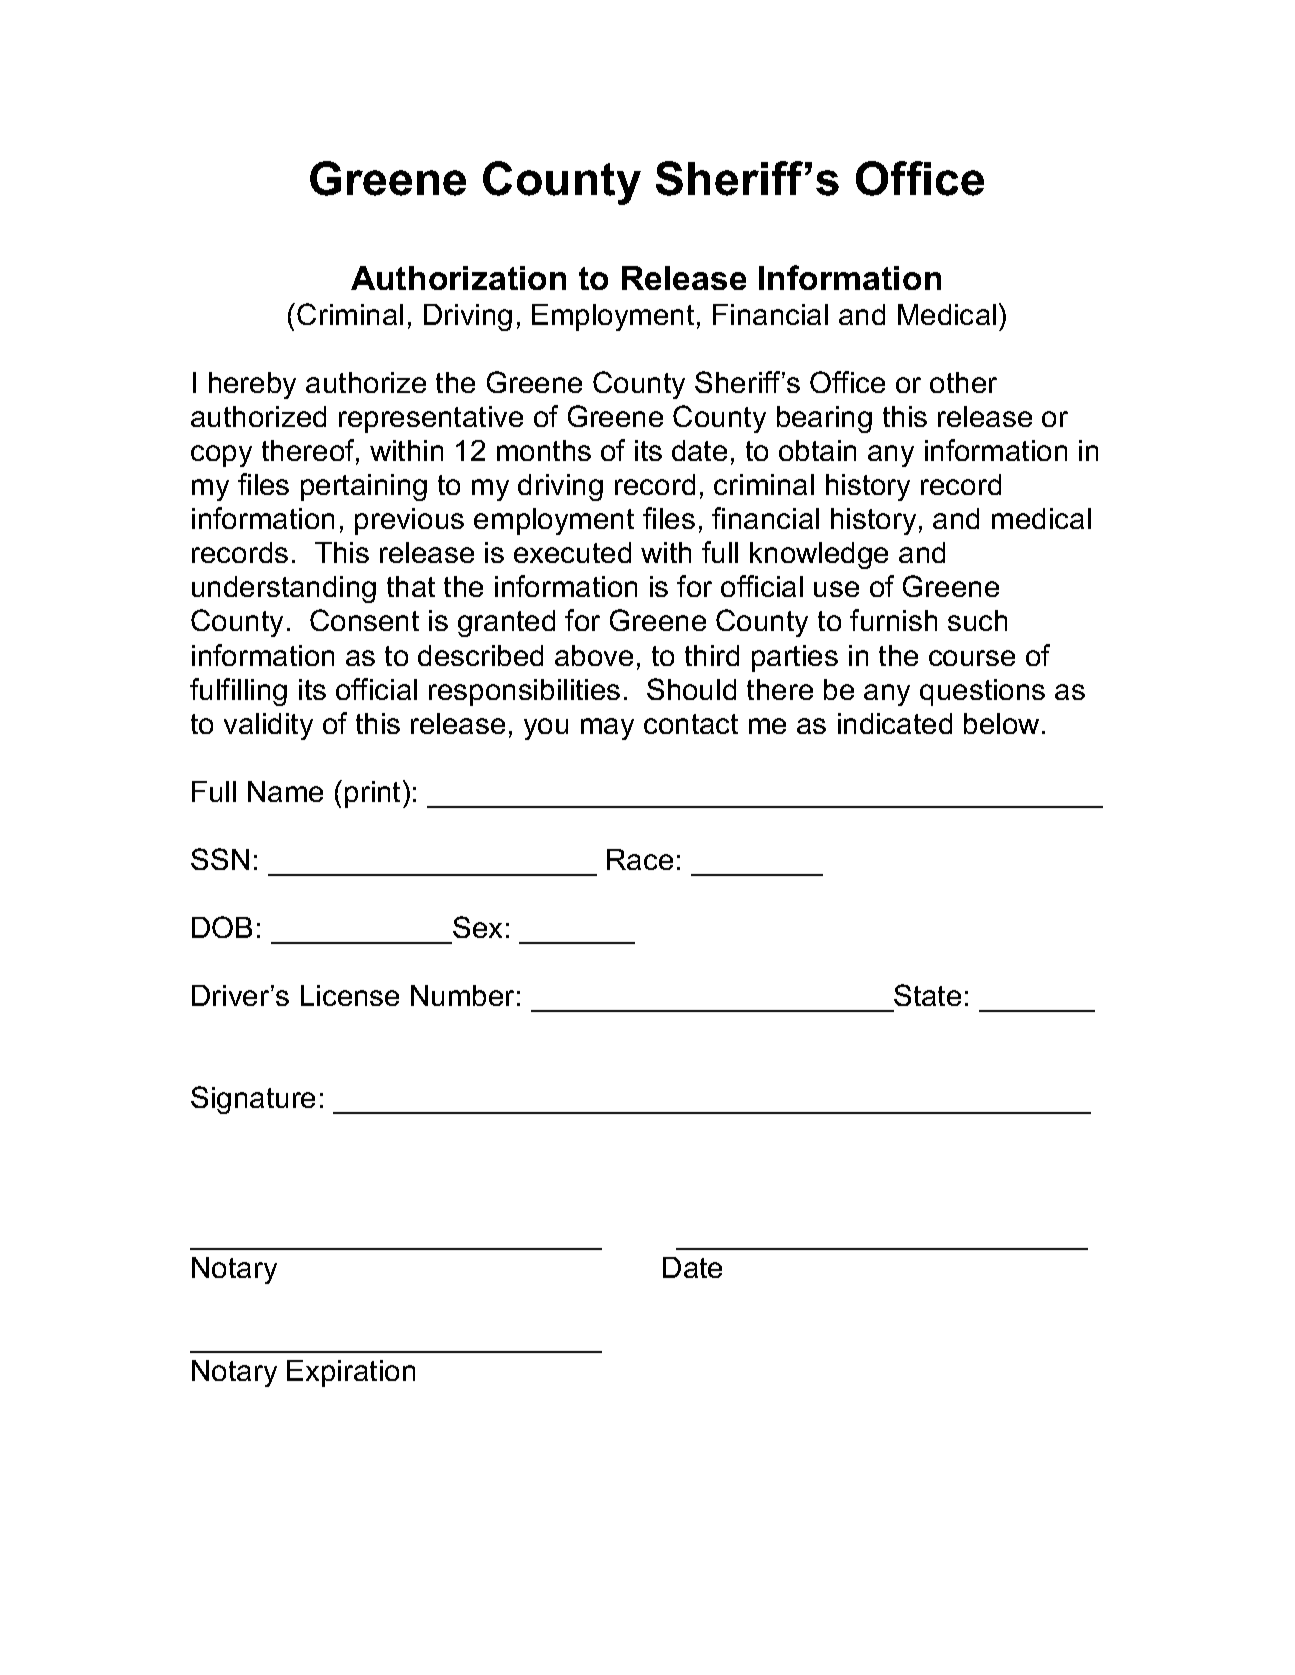  What do you see at coordinates (895, 723) in the page?
I see `indicated` at bounding box center [895, 723].
